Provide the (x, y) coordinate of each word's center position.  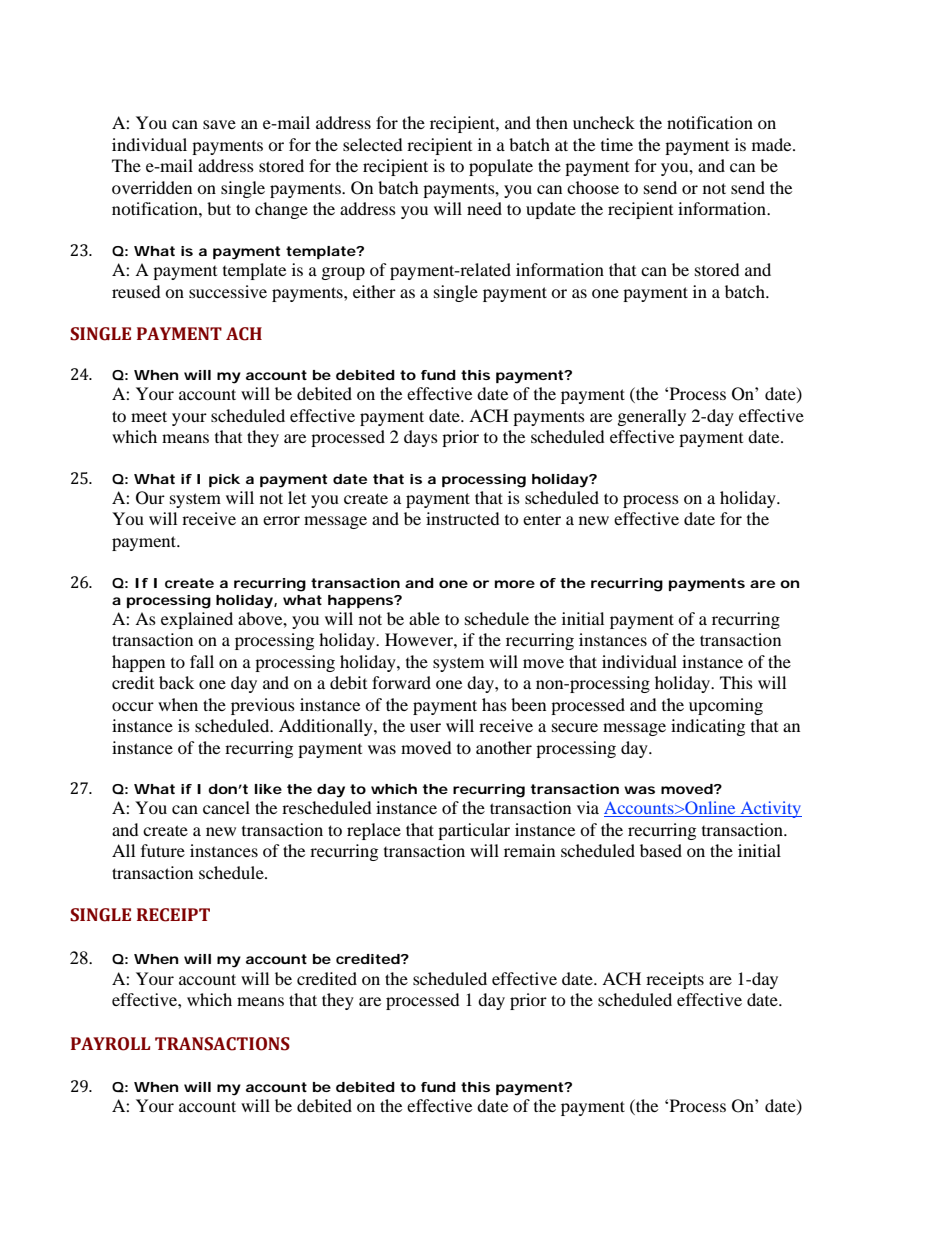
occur (133, 706)
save (219, 124)
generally (652, 417)
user (425, 727)
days (421, 438)
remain (529, 850)
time (617, 144)
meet (149, 416)
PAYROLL (110, 1044)
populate (501, 167)
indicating (708, 727)
